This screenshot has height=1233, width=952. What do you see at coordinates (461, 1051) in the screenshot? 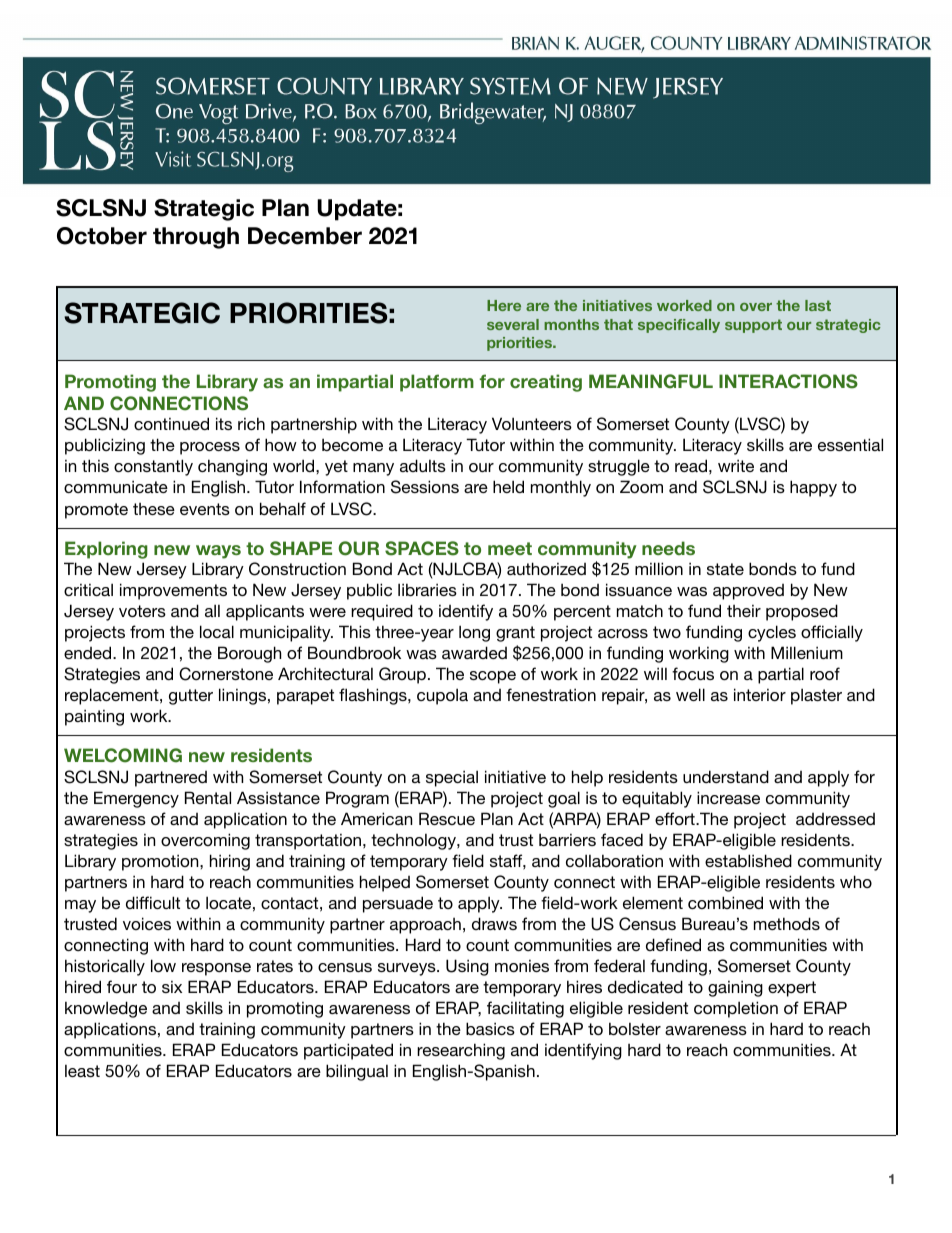
I see `researching` at bounding box center [461, 1051].
